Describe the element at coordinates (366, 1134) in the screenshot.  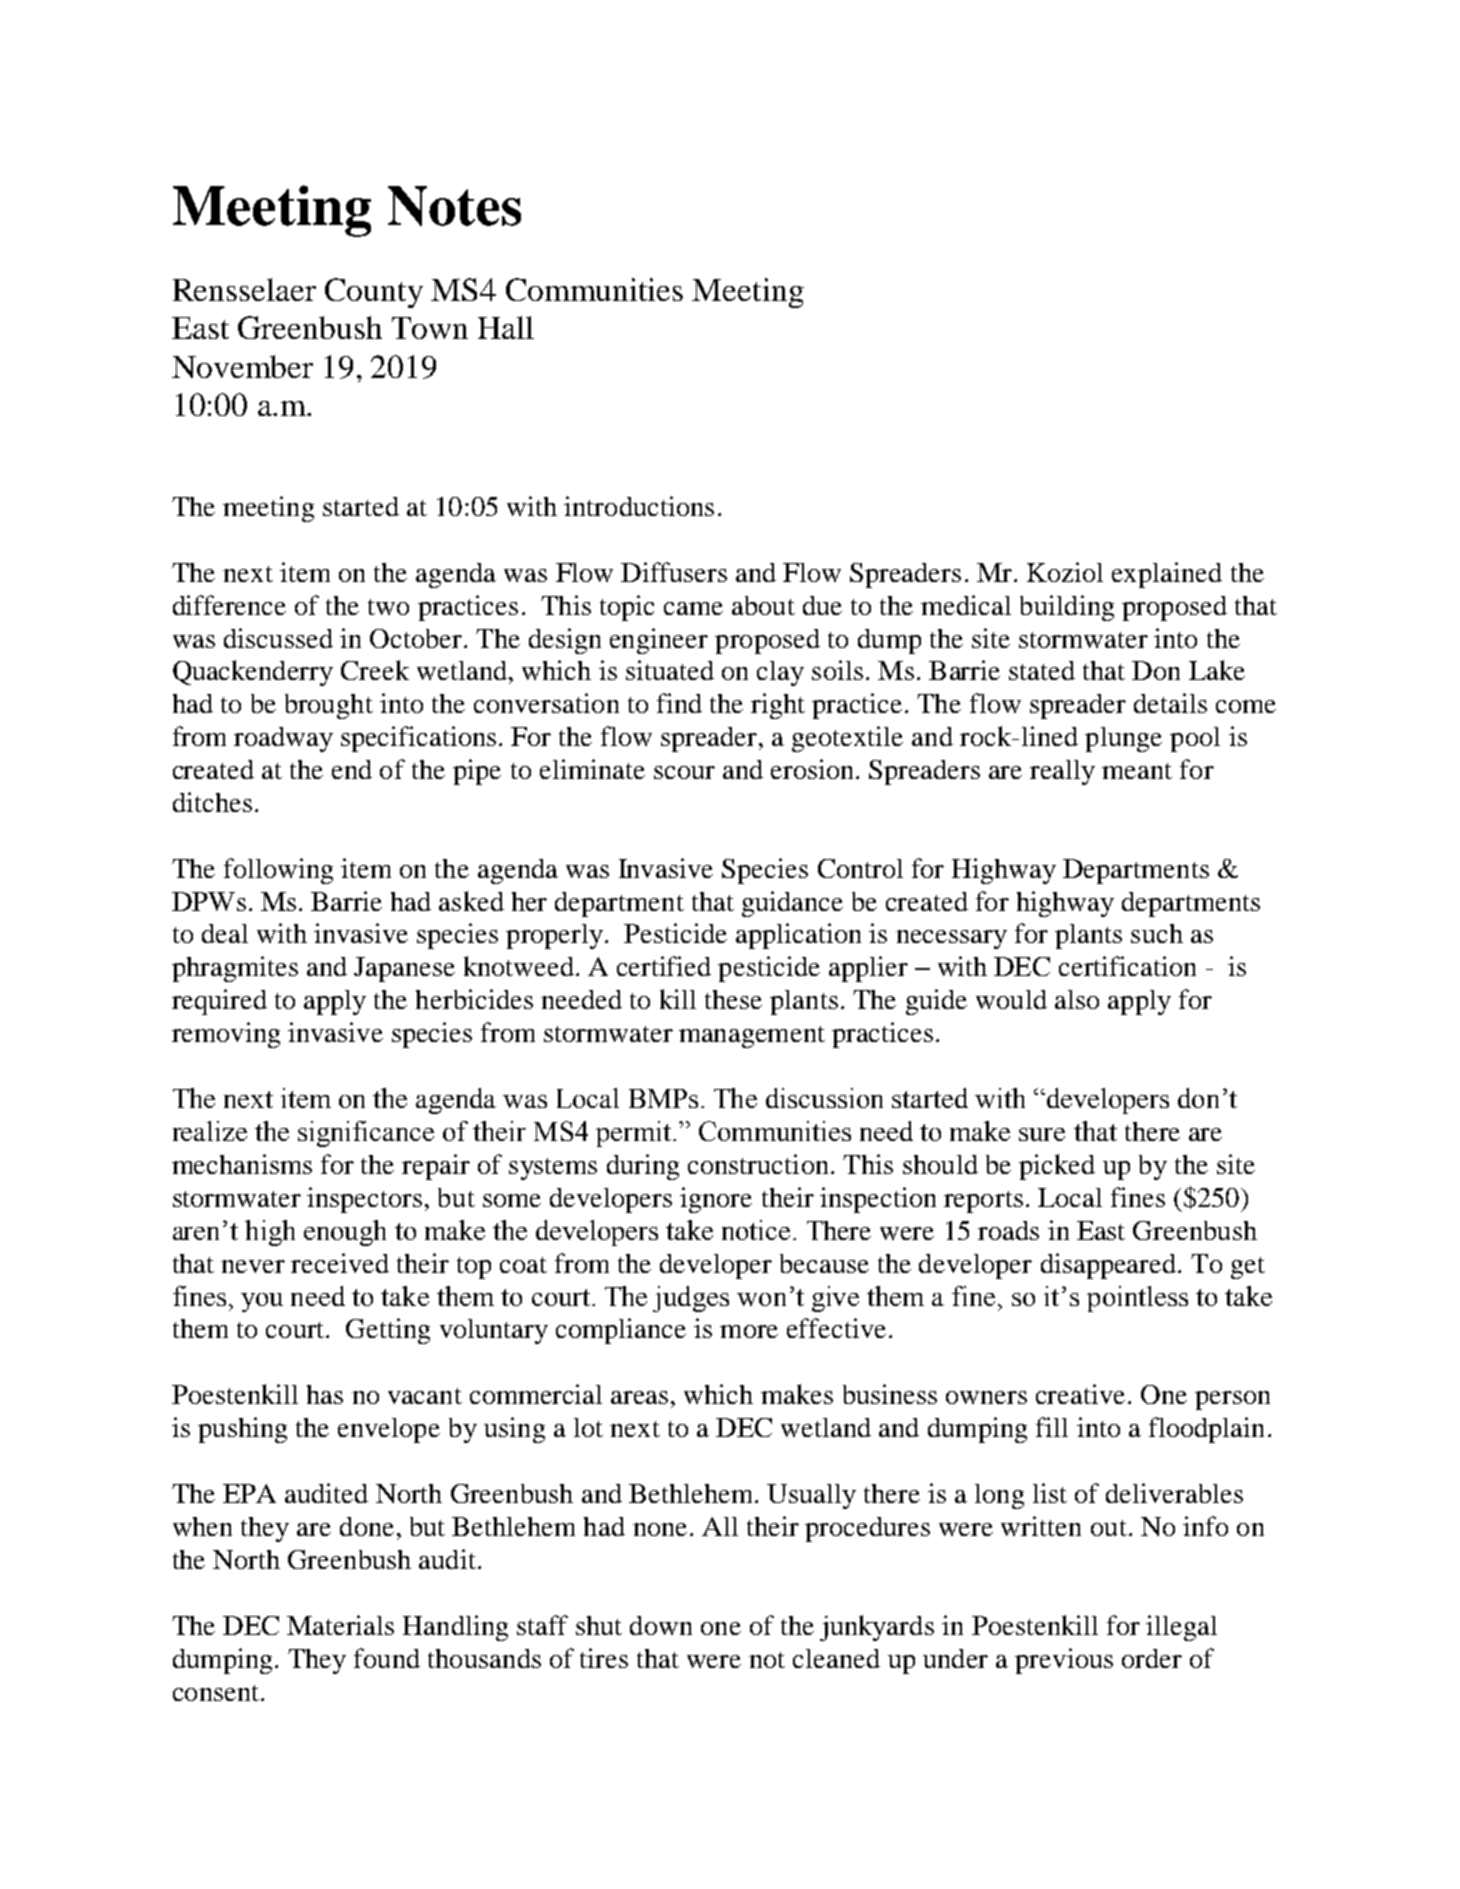
I see `significance` at that location.
